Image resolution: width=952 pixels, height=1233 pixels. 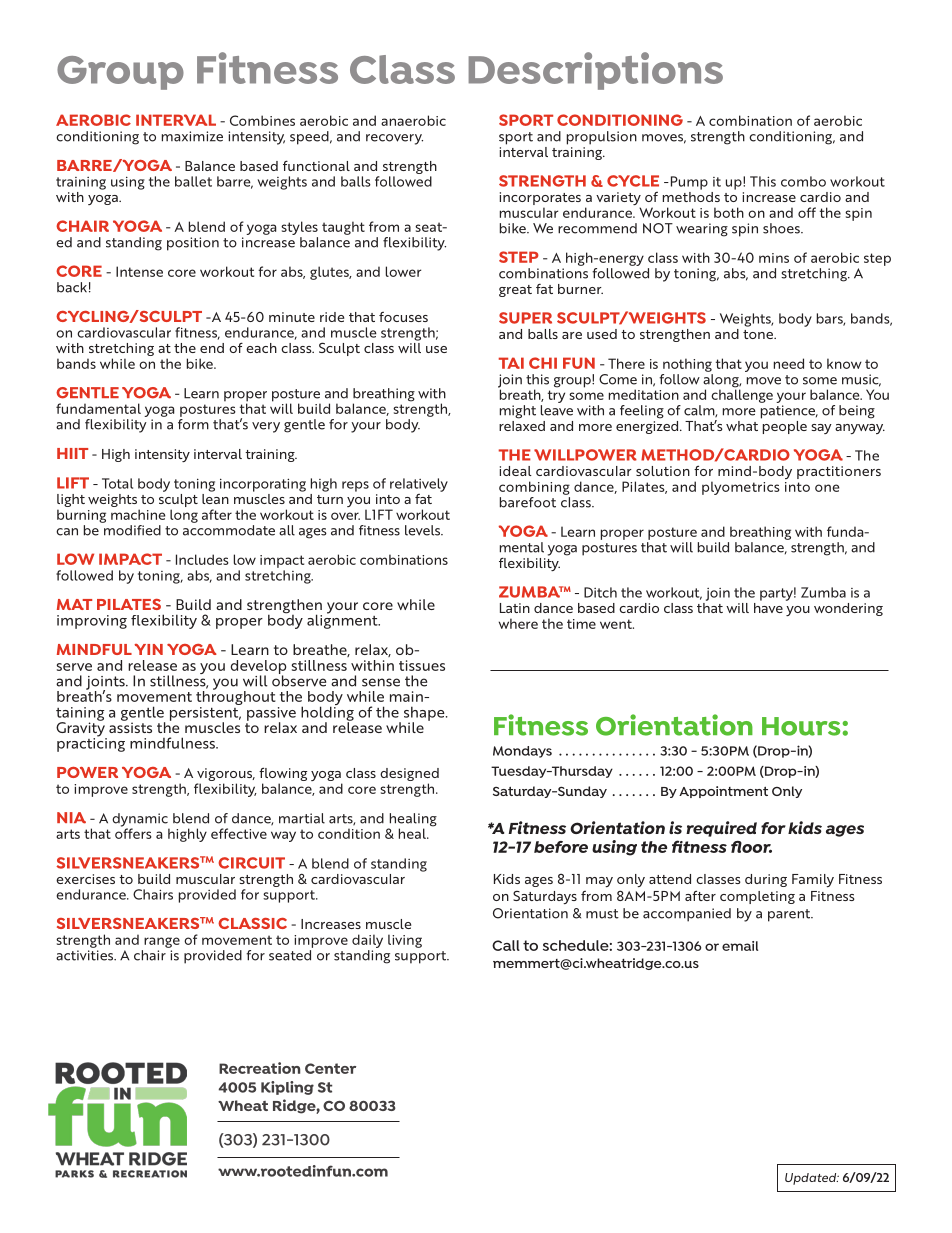 What do you see at coordinates (259, 1068) in the page?
I see `Recreation` at bounding box center [259, 1068].
